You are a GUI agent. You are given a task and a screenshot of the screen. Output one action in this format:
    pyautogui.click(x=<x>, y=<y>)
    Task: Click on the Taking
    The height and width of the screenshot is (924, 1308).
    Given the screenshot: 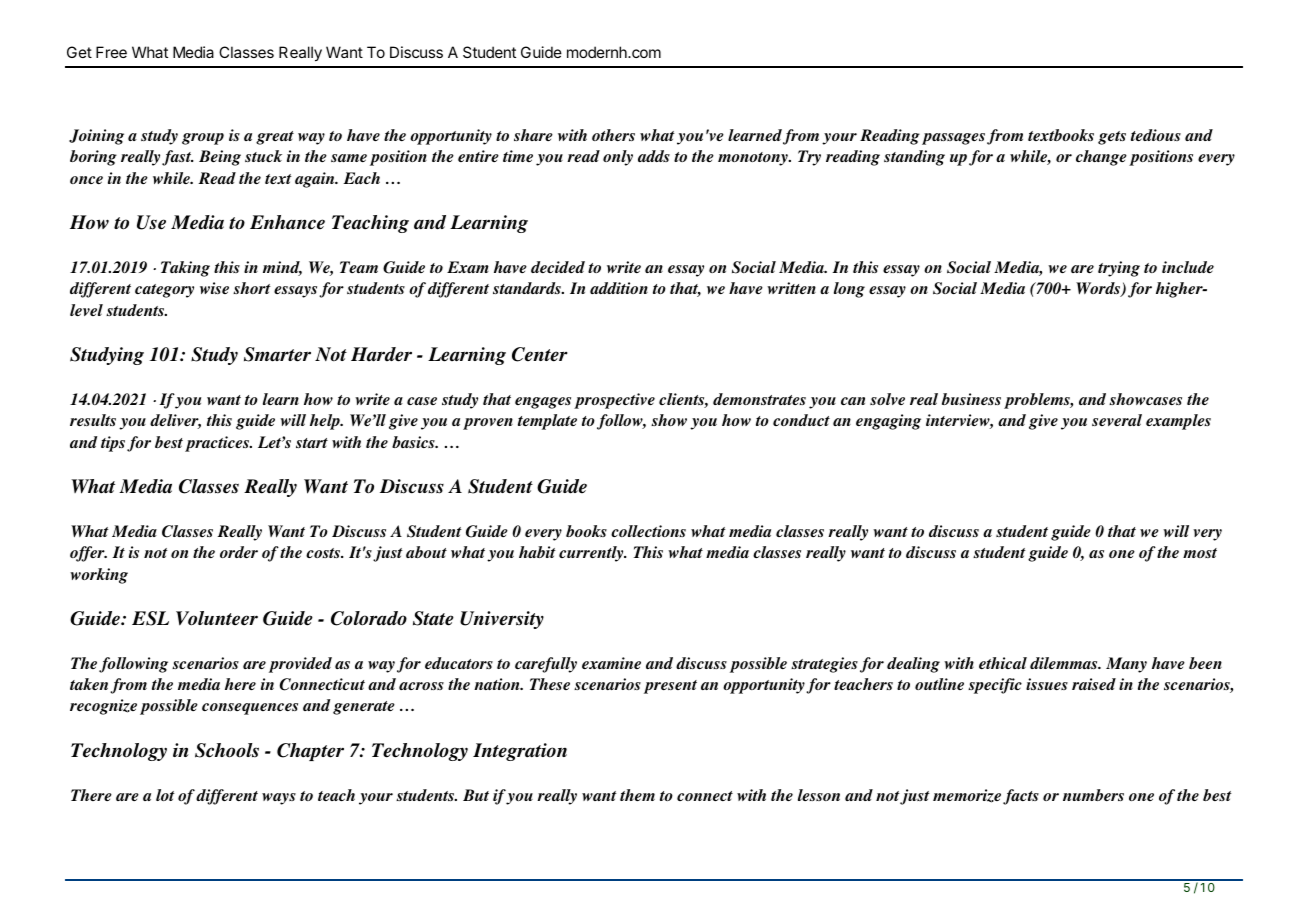 What is the action you would take?
    pyautogui.click(x=185, y=269)
